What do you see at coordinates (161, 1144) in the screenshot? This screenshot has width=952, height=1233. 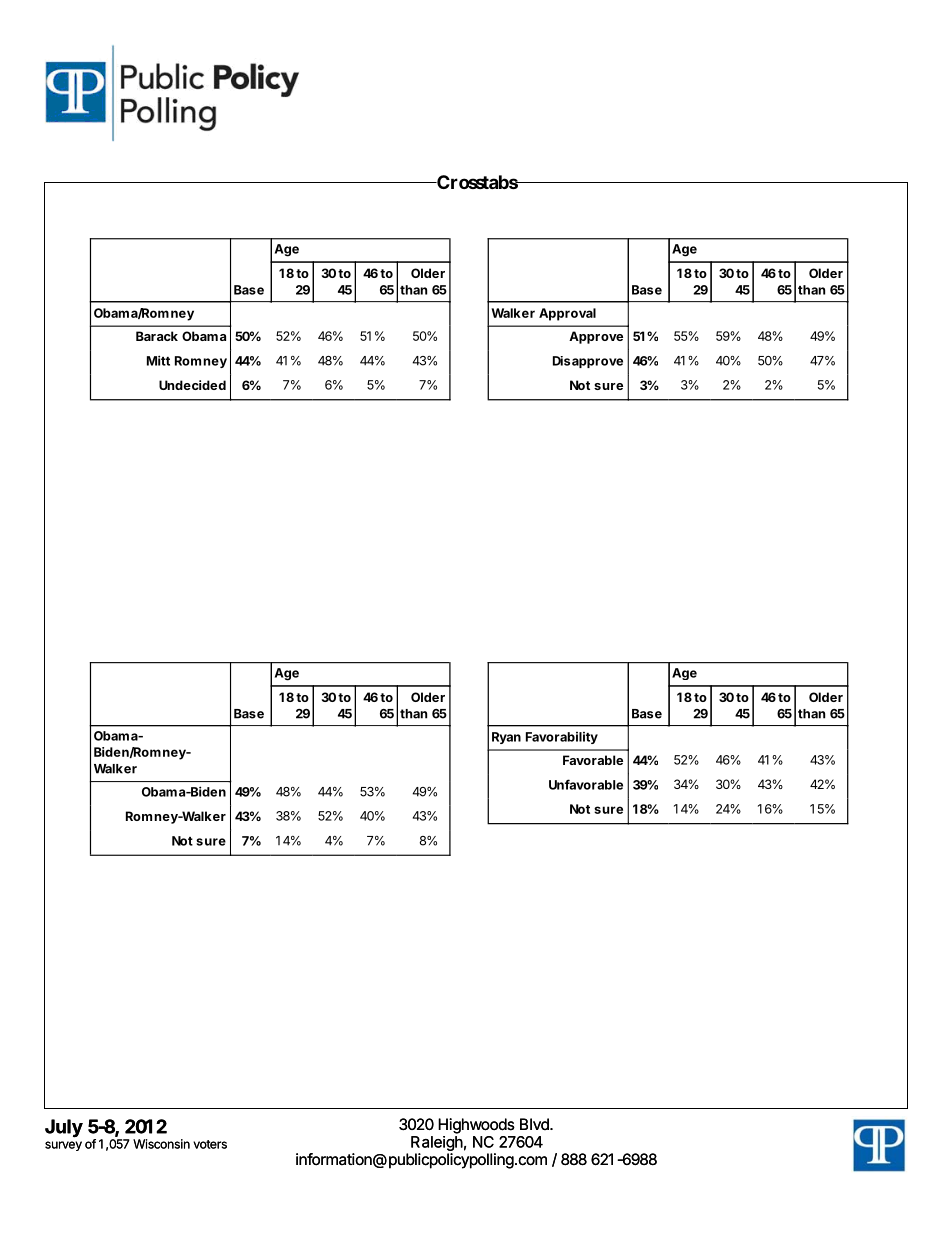 I see `Wisconsin` at bounding box center [161, 1144].
